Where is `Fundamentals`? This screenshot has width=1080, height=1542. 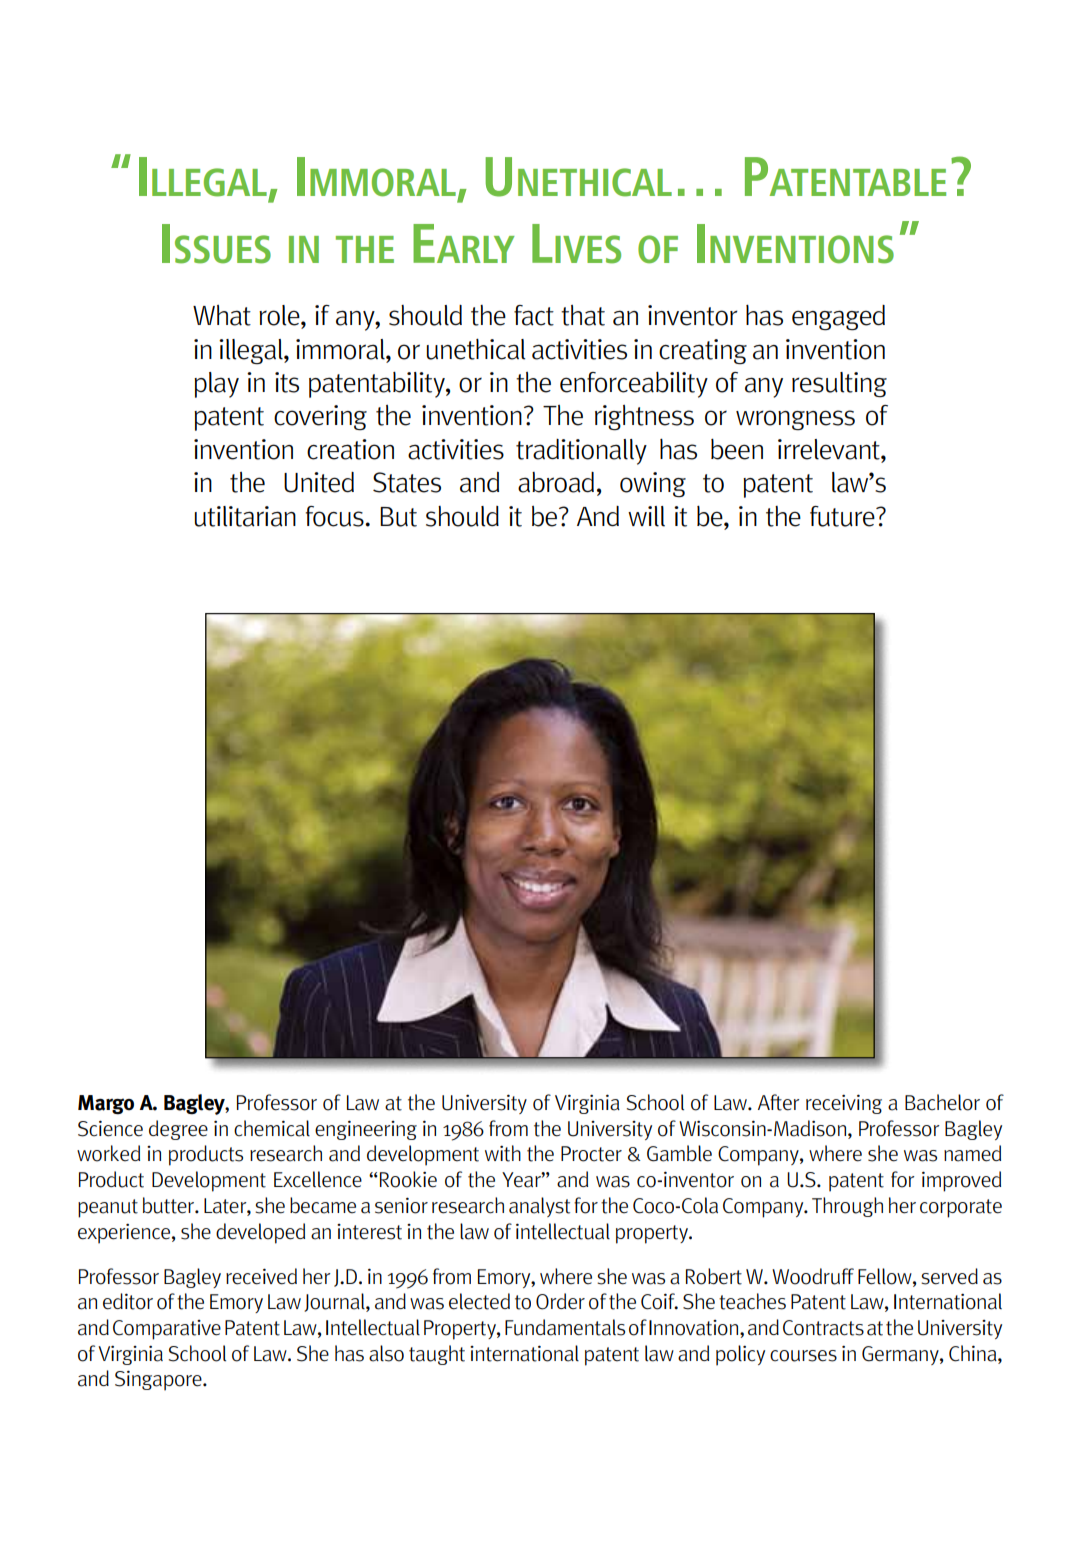 Fundamentals is located at coordinates (565, 1327).
